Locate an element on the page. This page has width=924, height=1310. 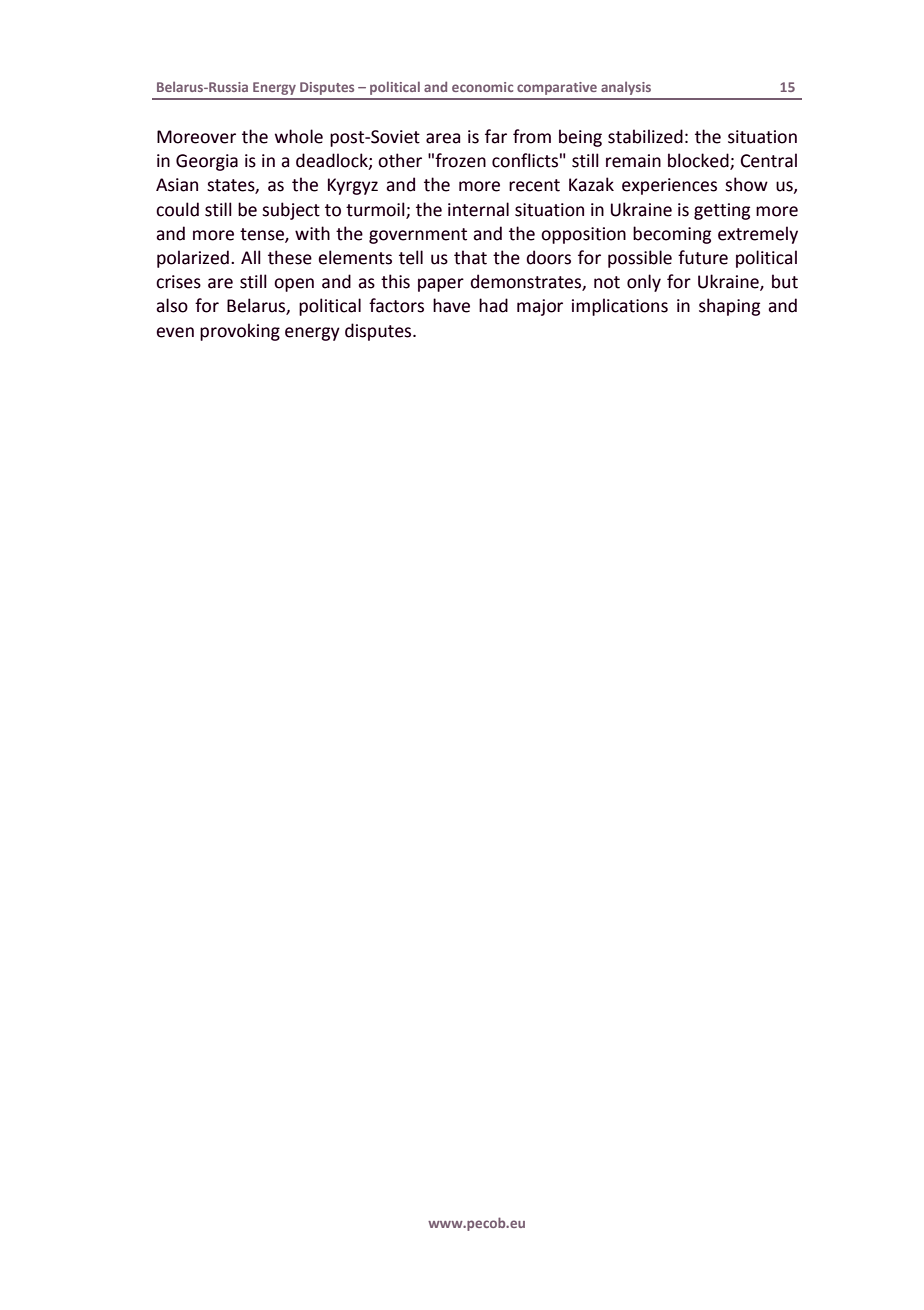
internal is located at coordinates (478, 209).
